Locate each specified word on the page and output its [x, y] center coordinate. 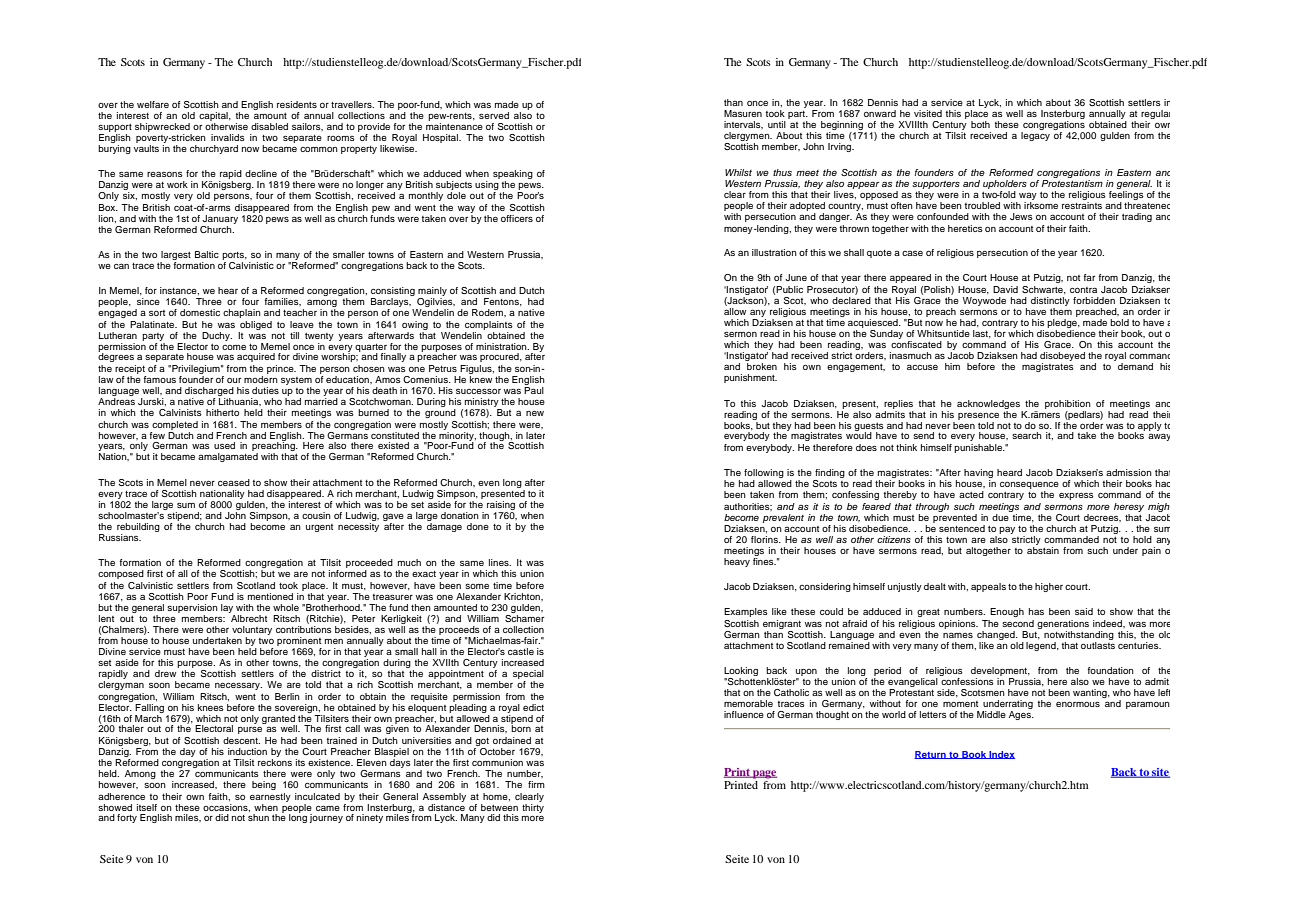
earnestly [270, 797]
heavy [737, 562]
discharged [209, 393]
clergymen [748, 138]
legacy [1035, 136]
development [1000, 671]
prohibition [1068, 404]
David [1005, 289]
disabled [269, 126]
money [738, 230]
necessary [238, 686]
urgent [319, 528]
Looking [741, 671]
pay [1007, 530]
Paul [534, 390]
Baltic [207, 254]
